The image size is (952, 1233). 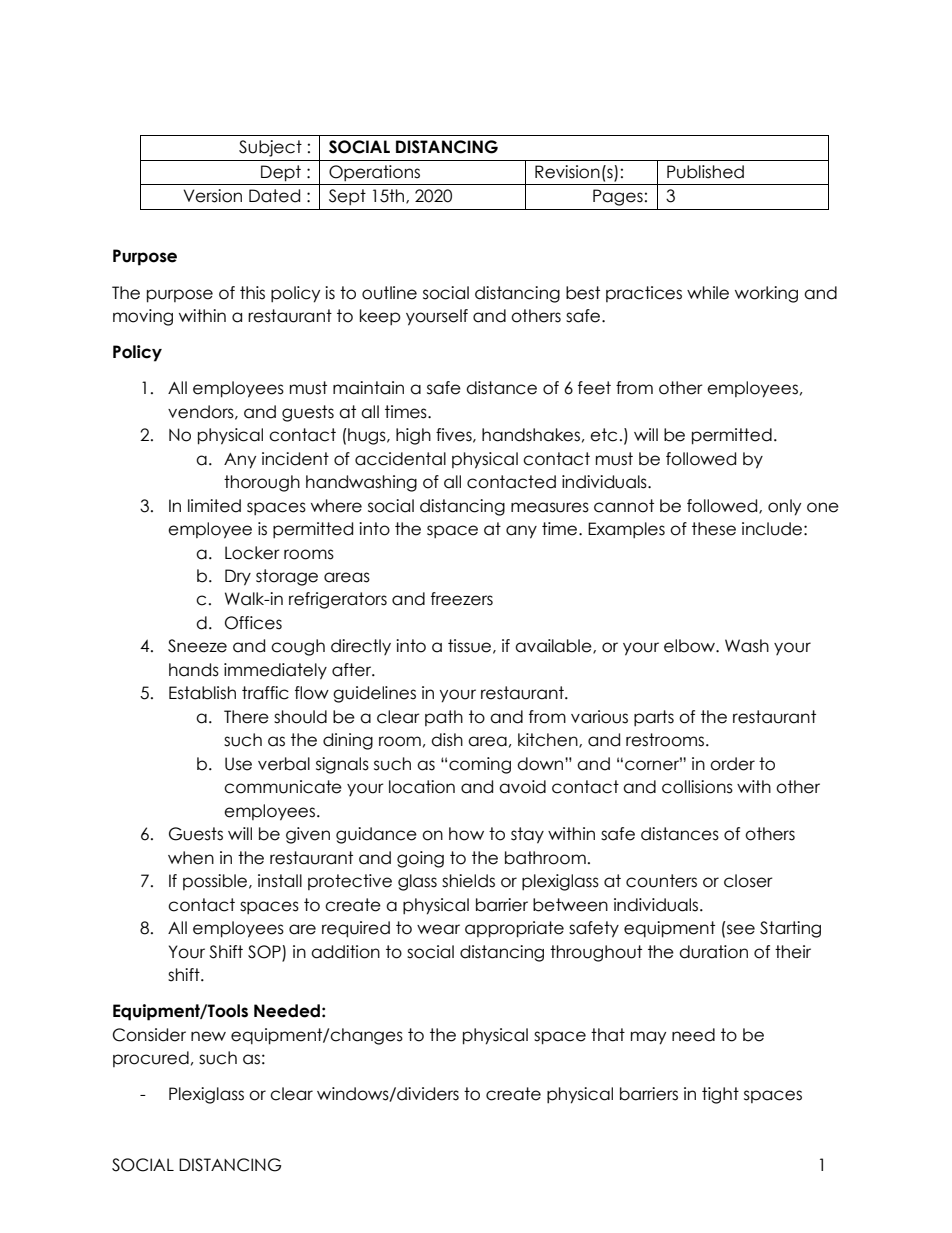 What do you see at coordinates (208, 1036) in the document?
I see `new` at bounding box center [208, 1036].
